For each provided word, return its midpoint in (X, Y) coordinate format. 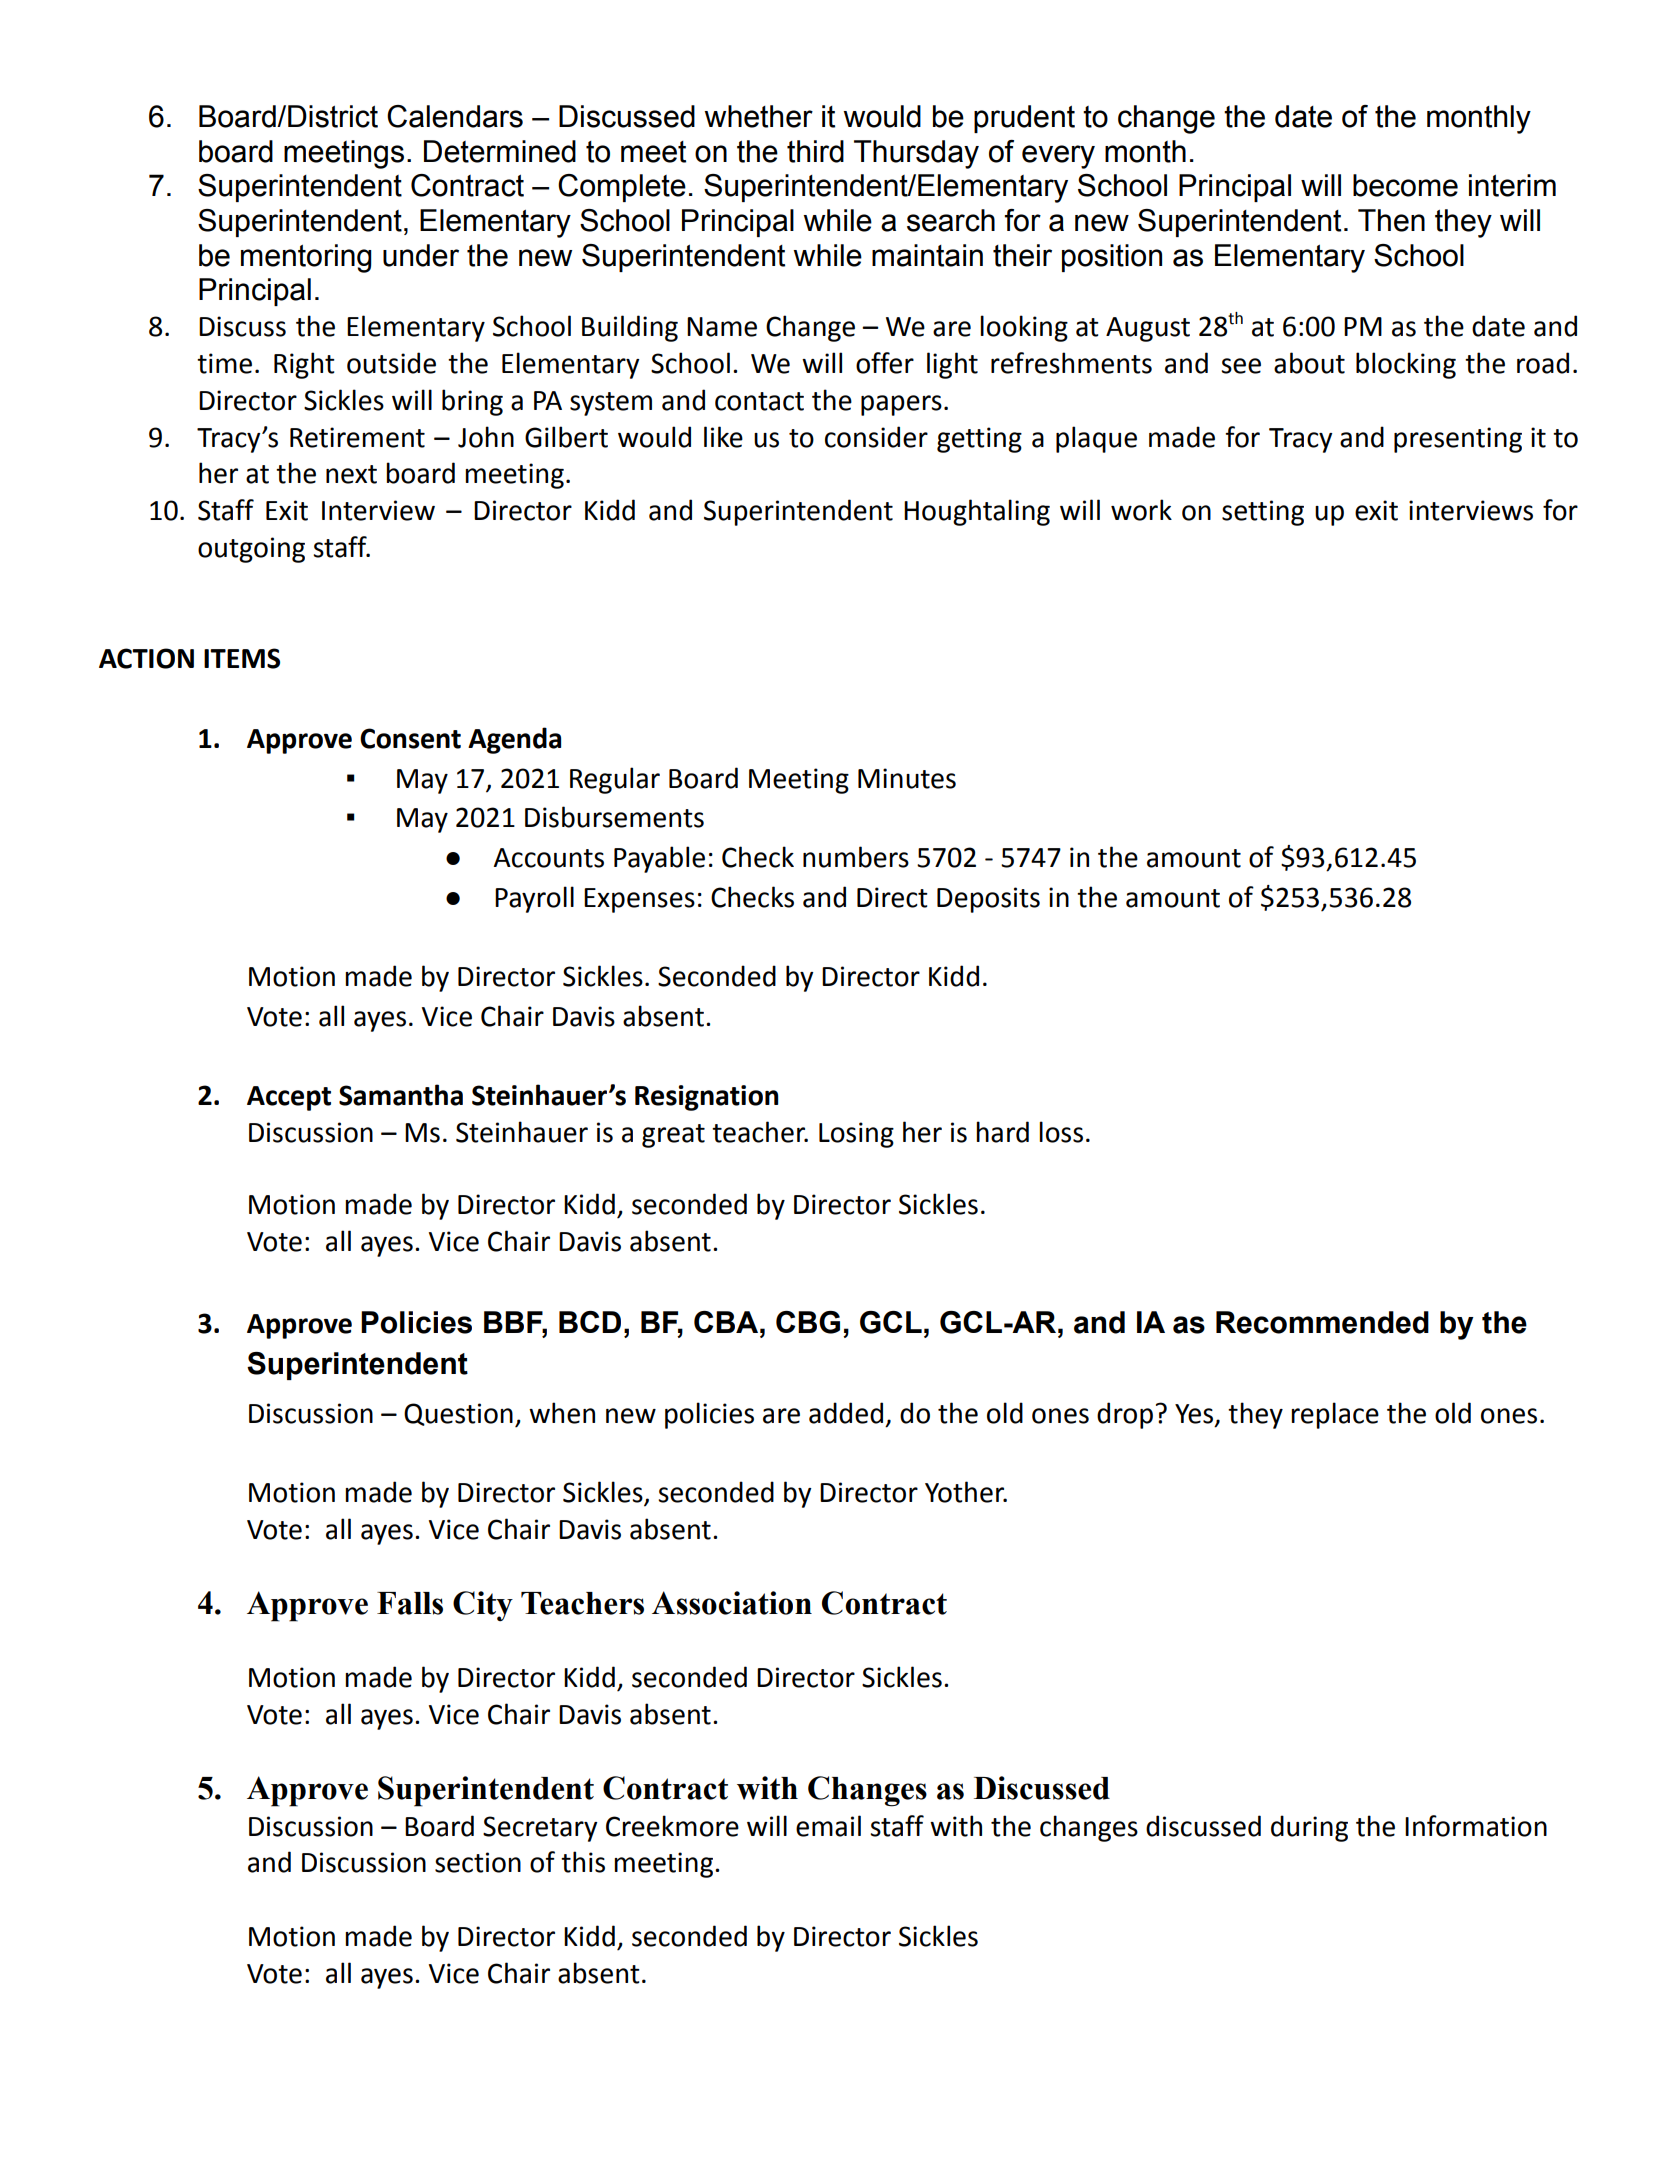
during (1309, 1828)
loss (1061, 1132)
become (1405, 185)
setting (1263, 513)
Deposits (988, 900)
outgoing (251, 550)
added (846, 1413)
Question (458, 1414)
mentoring (306, 258)
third (815, 151)
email (828, 1826)
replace (1335, 1415)
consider (876, 437)
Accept (289, 1098)
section (478, 1862)
